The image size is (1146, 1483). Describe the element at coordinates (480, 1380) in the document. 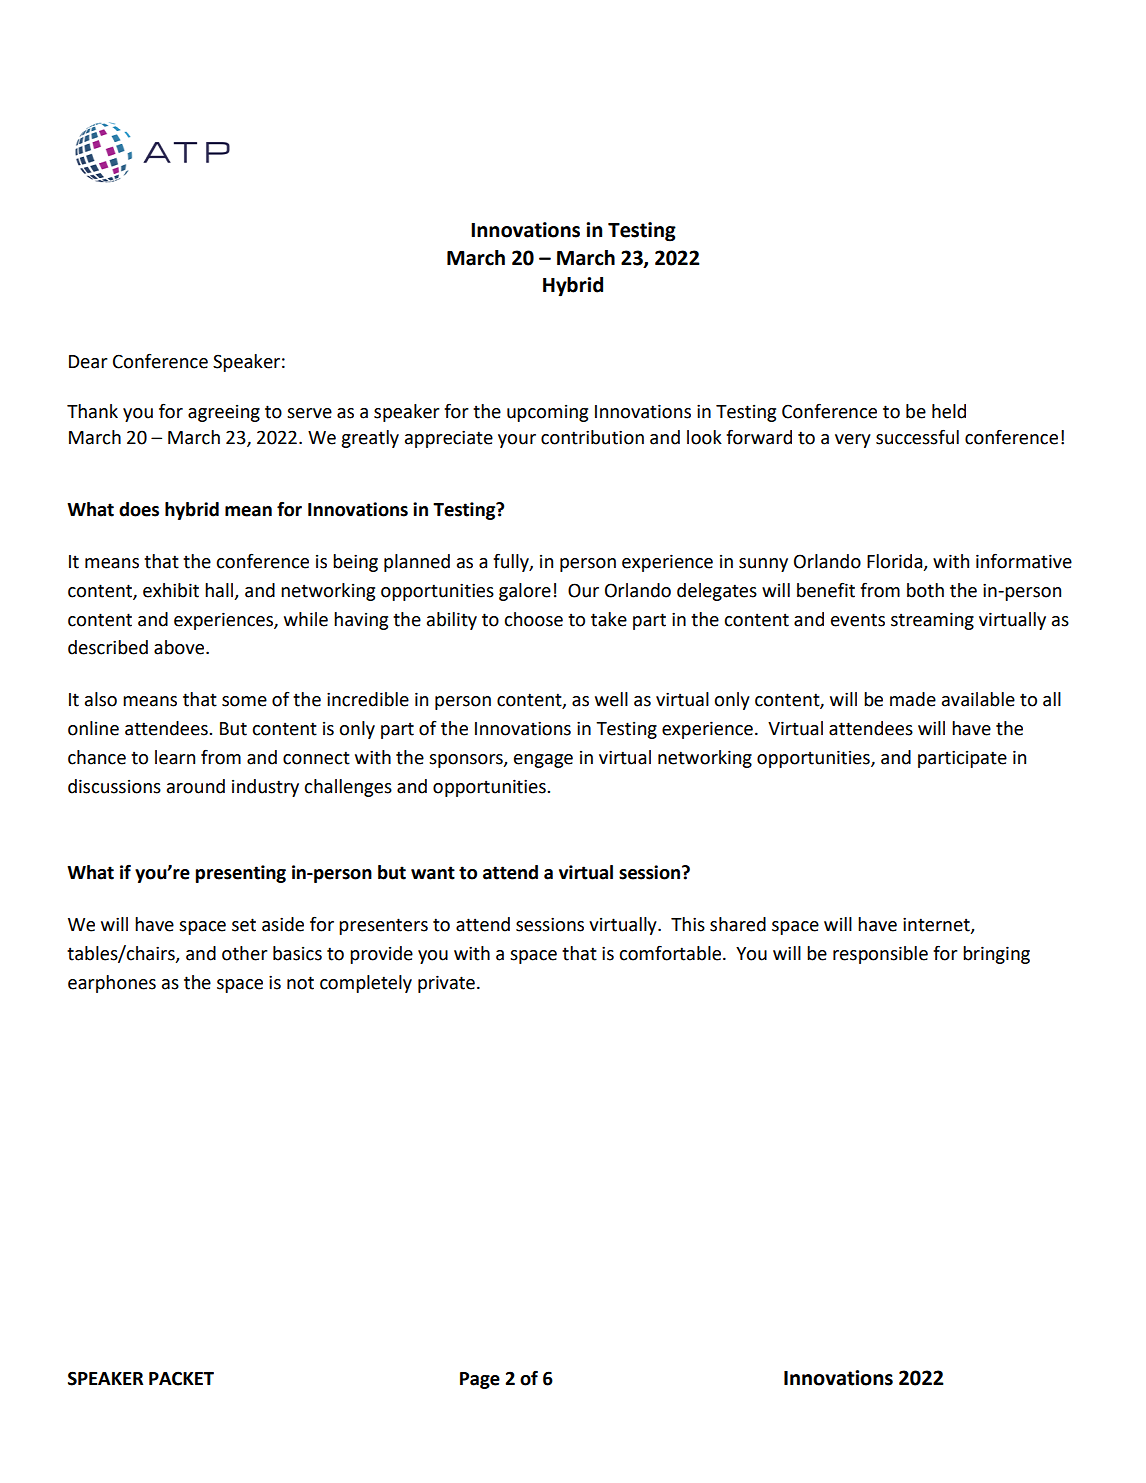

I see `Page` at that location.
